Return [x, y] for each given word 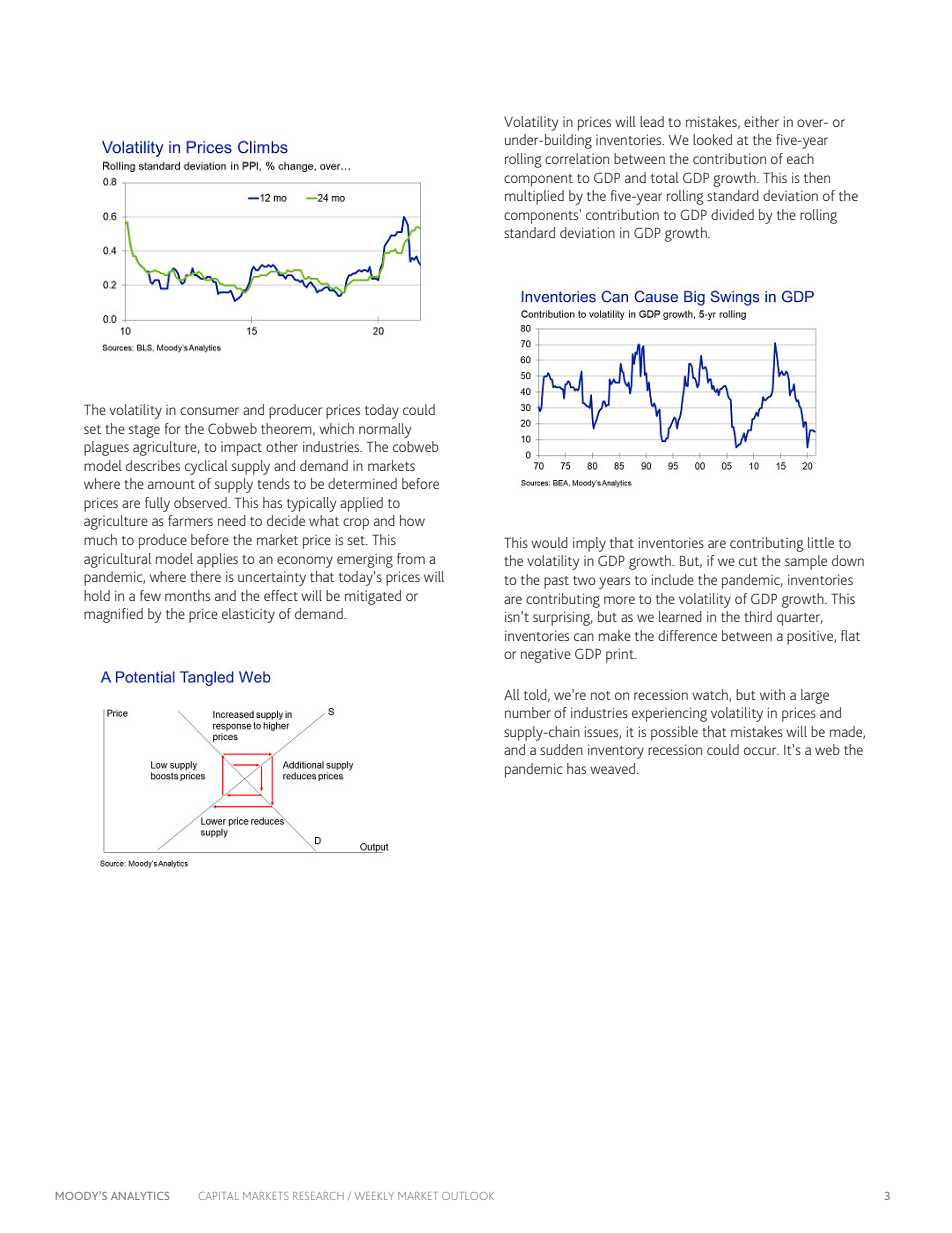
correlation [577, 158]
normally [385, 430]
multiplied [534, 197]
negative [546, 655]
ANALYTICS [140, 1196]
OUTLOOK [468, 1196]
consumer [209, 411]
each [800, 158]
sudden [561, 749]
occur [761, 751]
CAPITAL [219, 1196]
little [821, 542]
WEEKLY [374, 1196]
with [772, 694]
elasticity [248, 615]
